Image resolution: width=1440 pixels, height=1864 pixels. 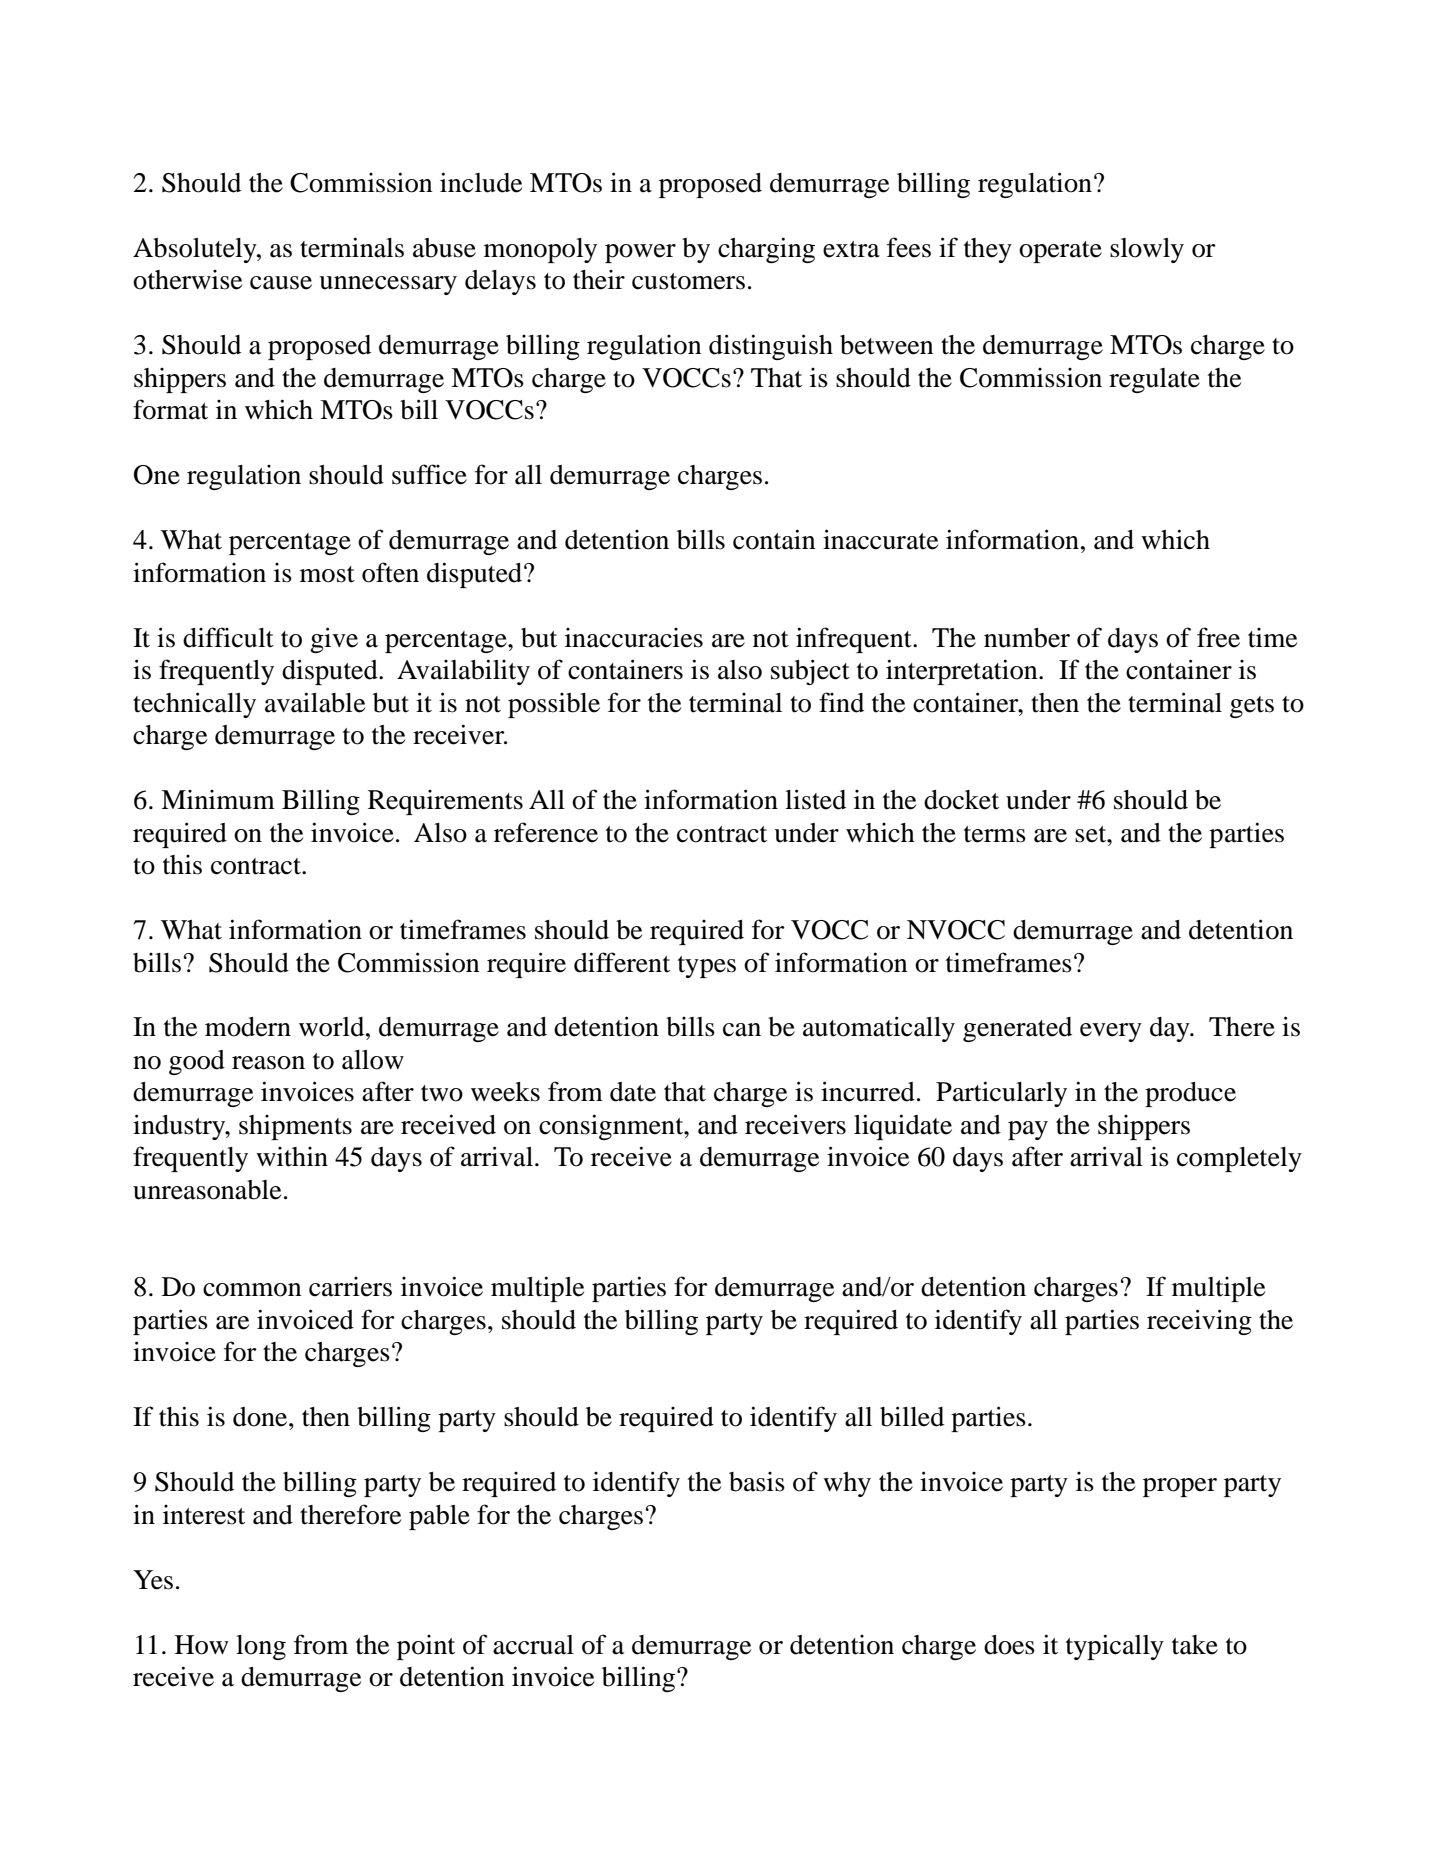 What do you see at coordinates (261, 1647) in the screenshot?
I see `long` at bounding box center [261, 1647].
